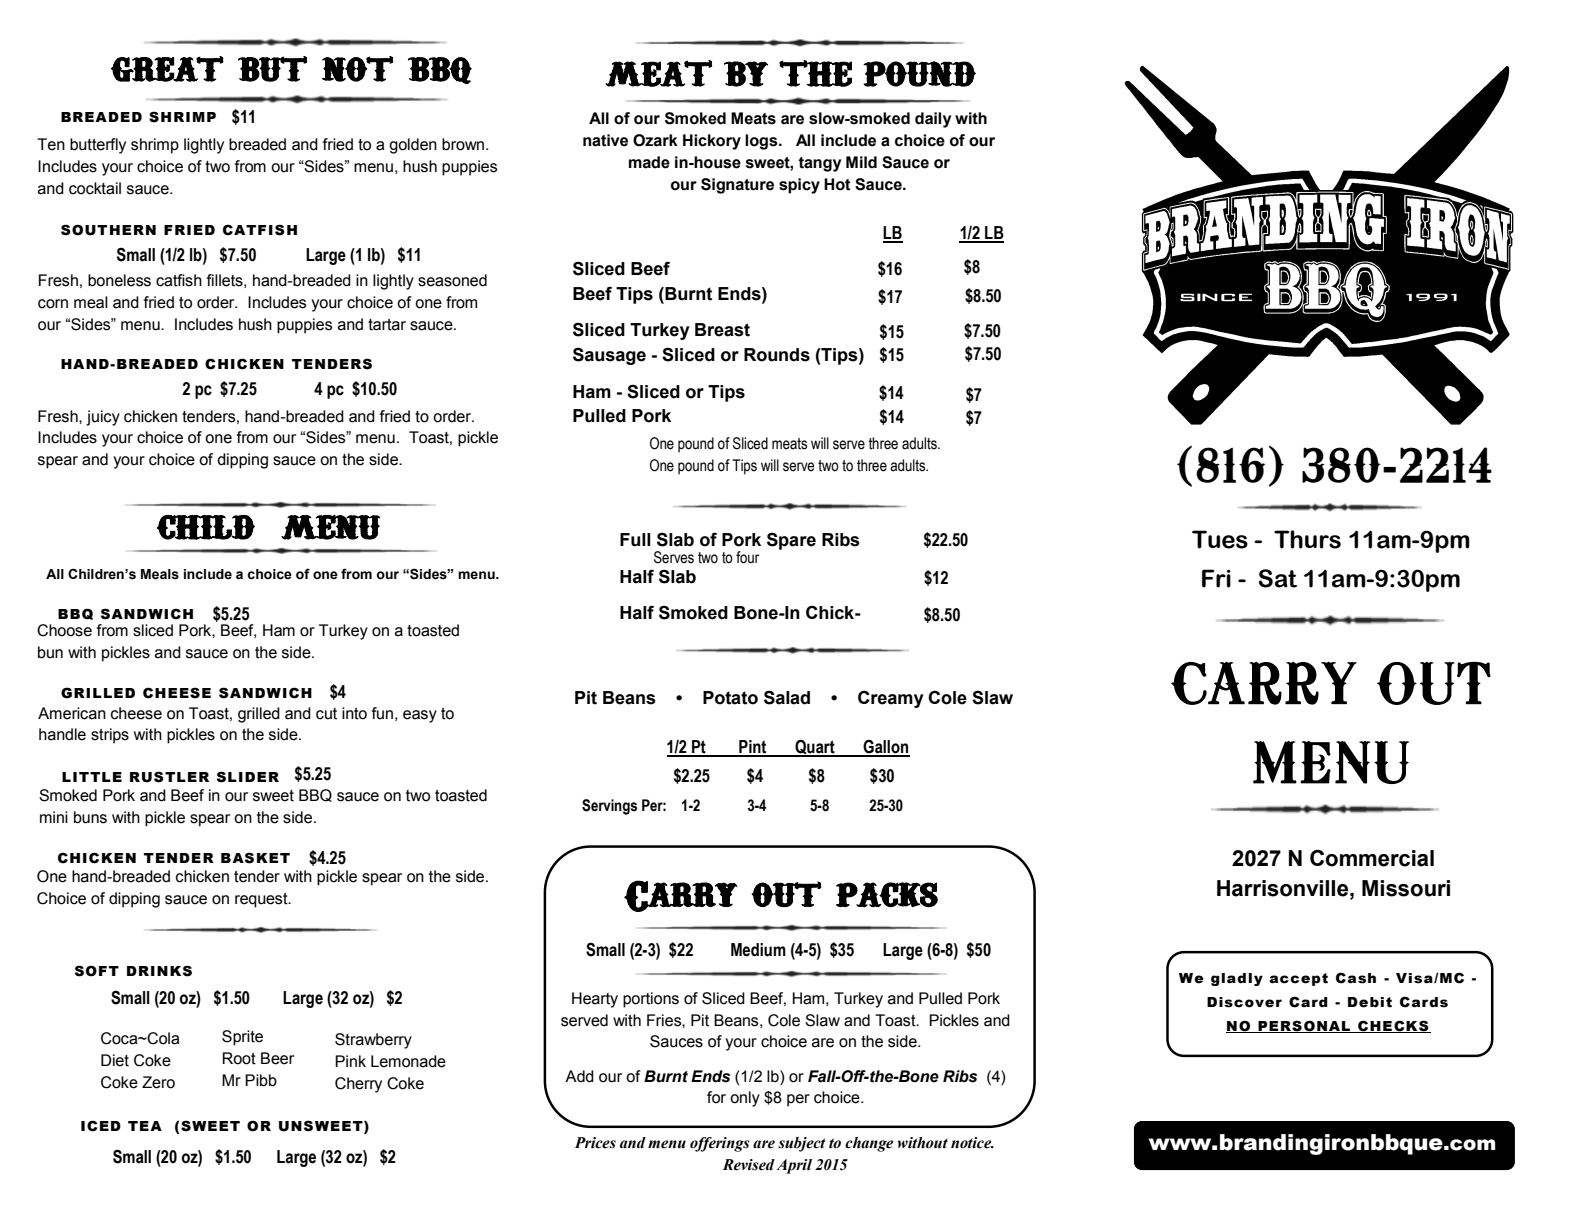 The height and width of the document is (1223, 1583). I want to click on four, so click(748, 557).
